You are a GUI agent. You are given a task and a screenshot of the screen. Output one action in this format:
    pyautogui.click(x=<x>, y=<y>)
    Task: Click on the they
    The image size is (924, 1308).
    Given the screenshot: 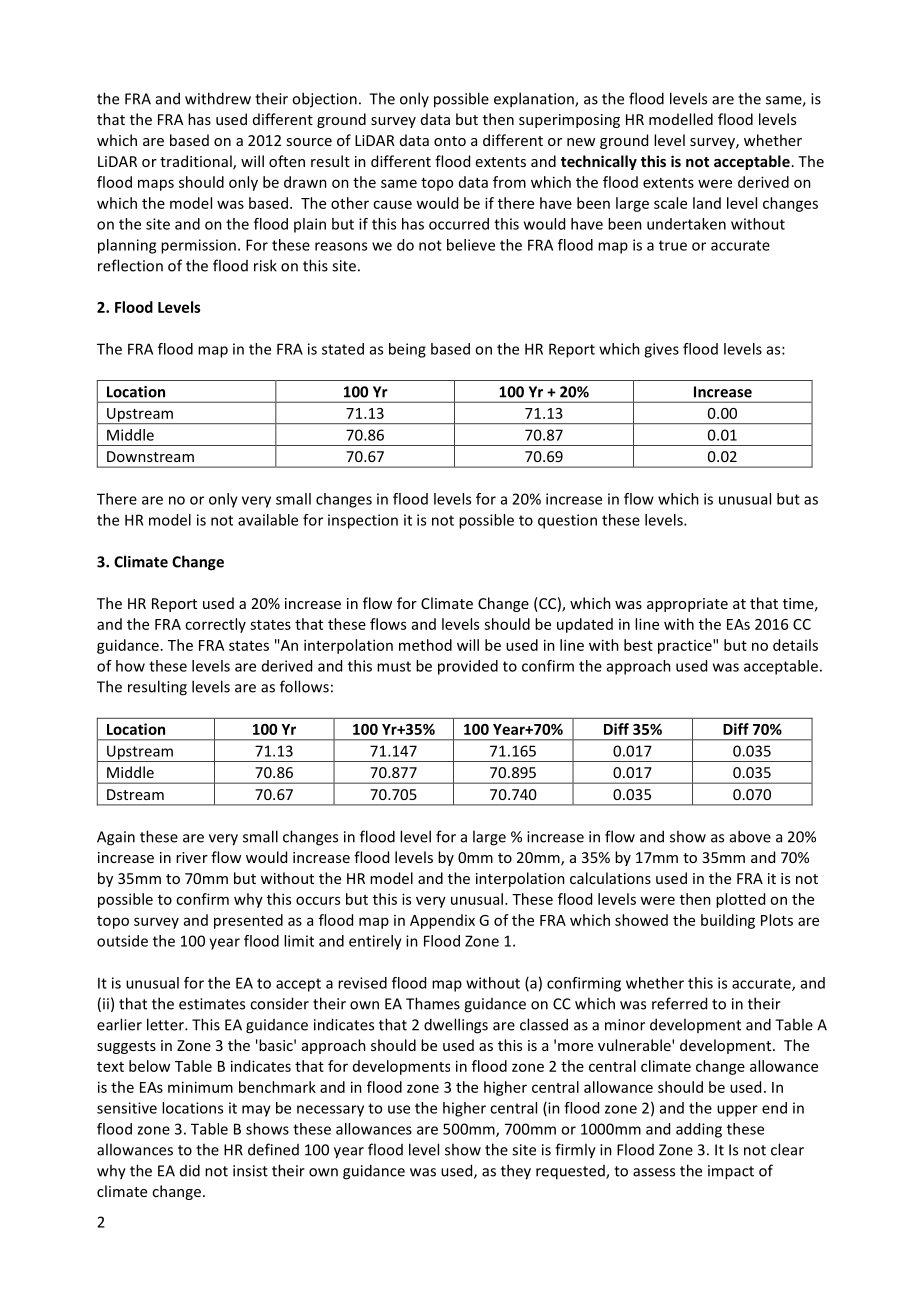 What is the action you would take?
    pyautogui.click(x=516, y=1172)
